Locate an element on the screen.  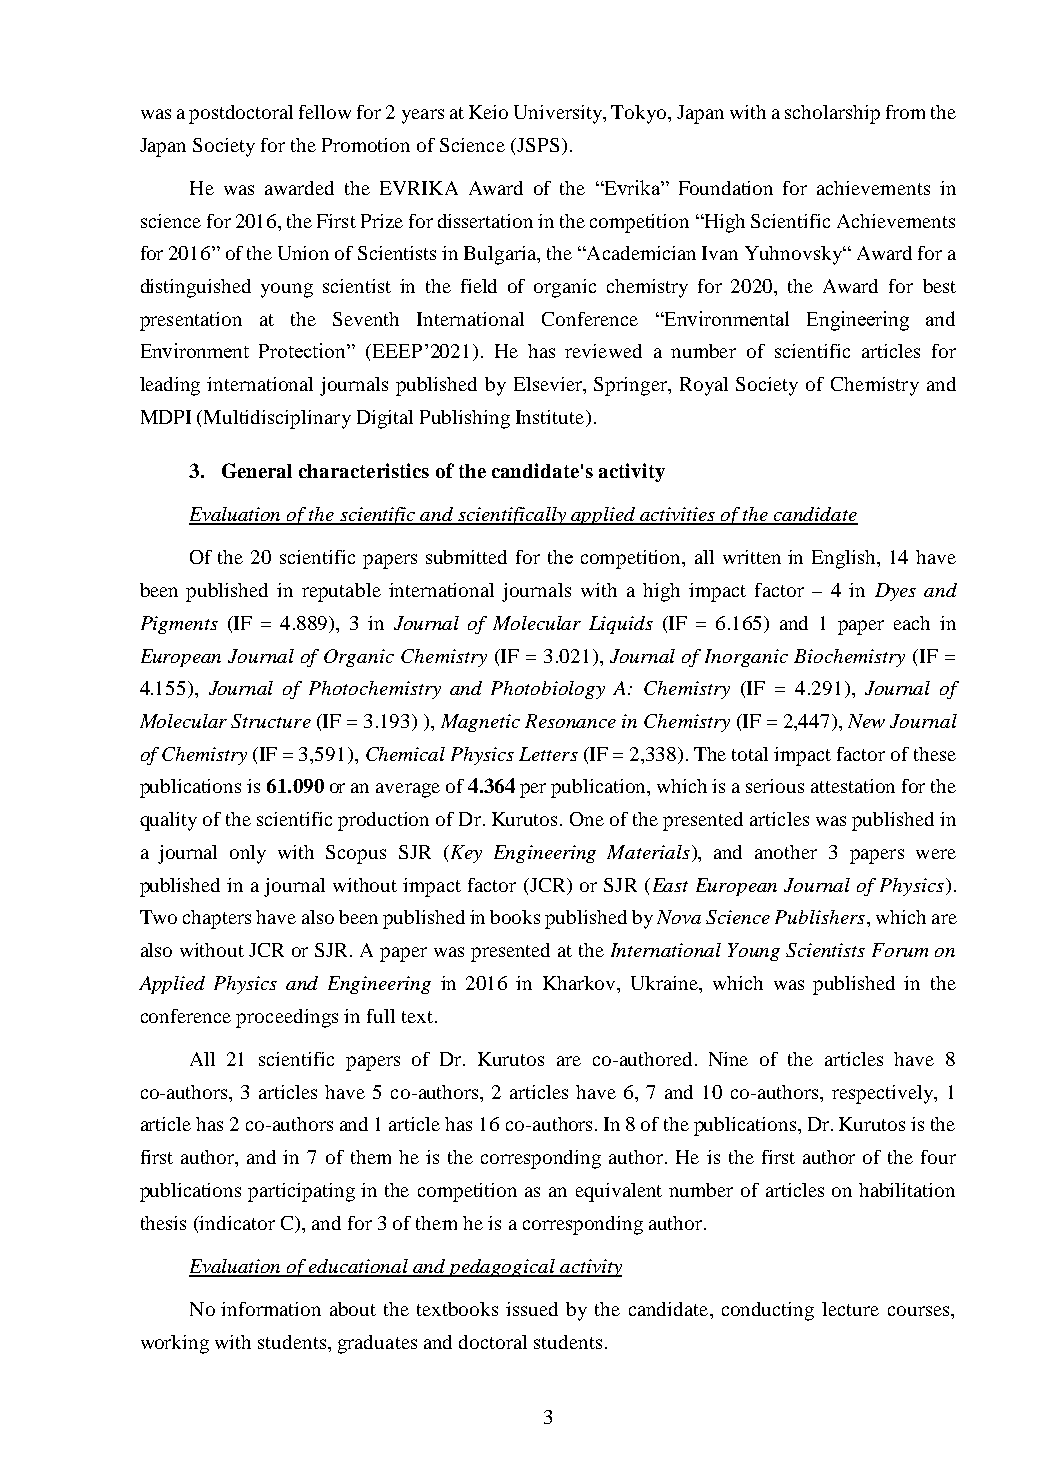
another is located at coordinates (786, 852).
